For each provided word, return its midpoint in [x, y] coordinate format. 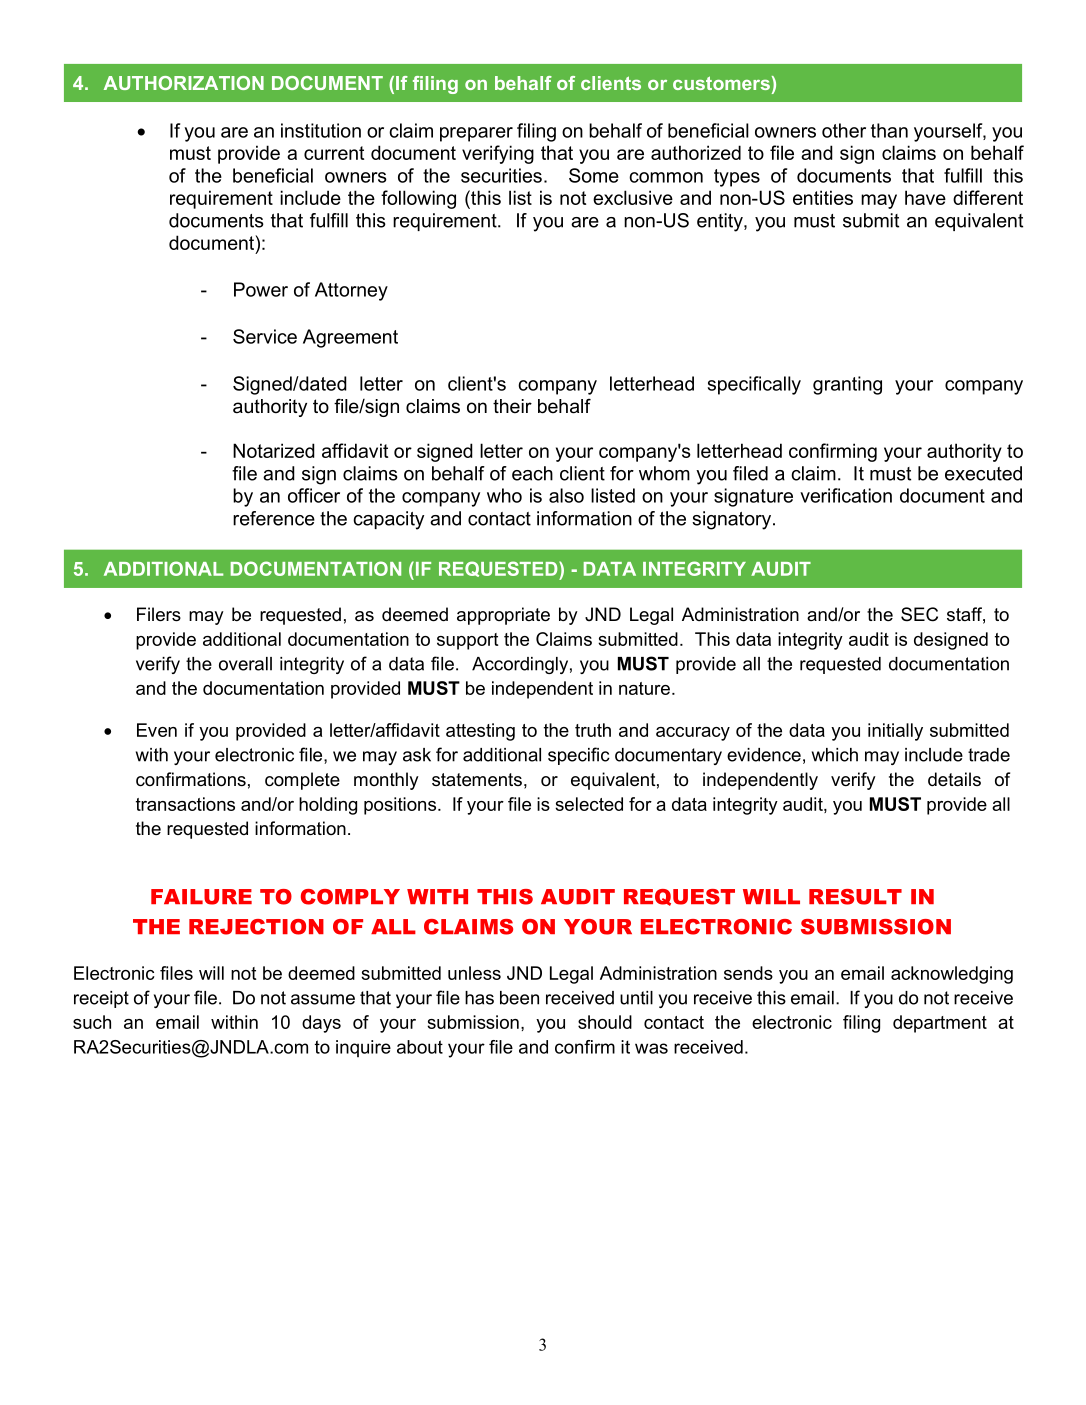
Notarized [274, 450]
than [889, 130]
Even [157, 730]
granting [847, 385]
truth [593, 730]
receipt [101, 999]
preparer [476, 134]
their [512, 406]
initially [895, 732]
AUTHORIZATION [184, 83]
